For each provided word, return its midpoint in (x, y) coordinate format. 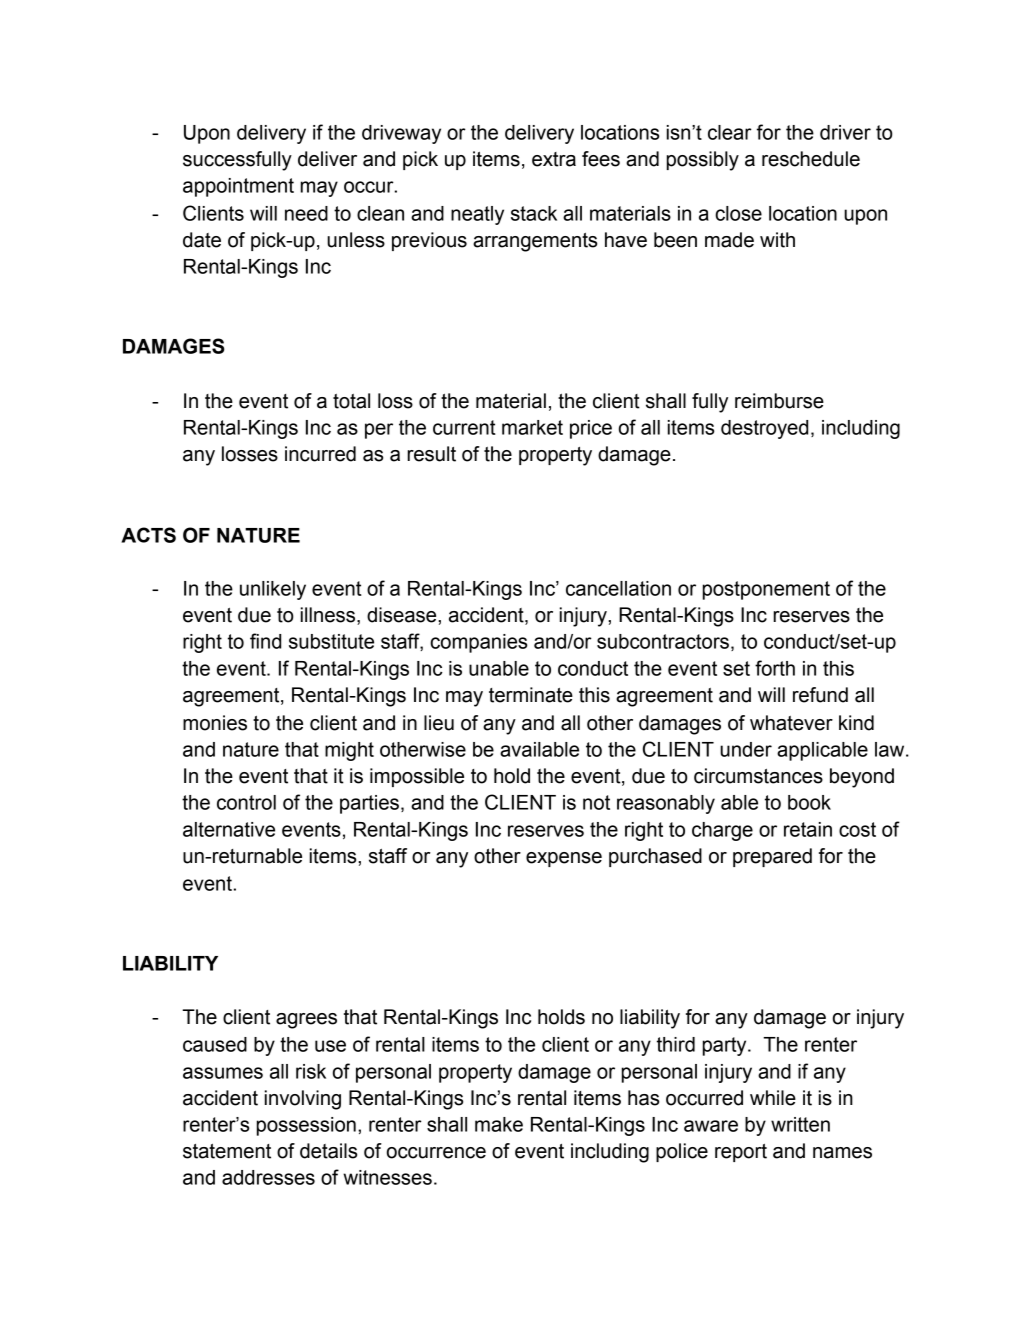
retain (808, 829)
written (800, 1124)
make (499, 1124)
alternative (229, 829)
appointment (238, 187)
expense (564, 859)
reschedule (811, 159)
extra (554, 159)
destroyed (764, 429)
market (532, 427)
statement (227, 1151)
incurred (320, 454)
